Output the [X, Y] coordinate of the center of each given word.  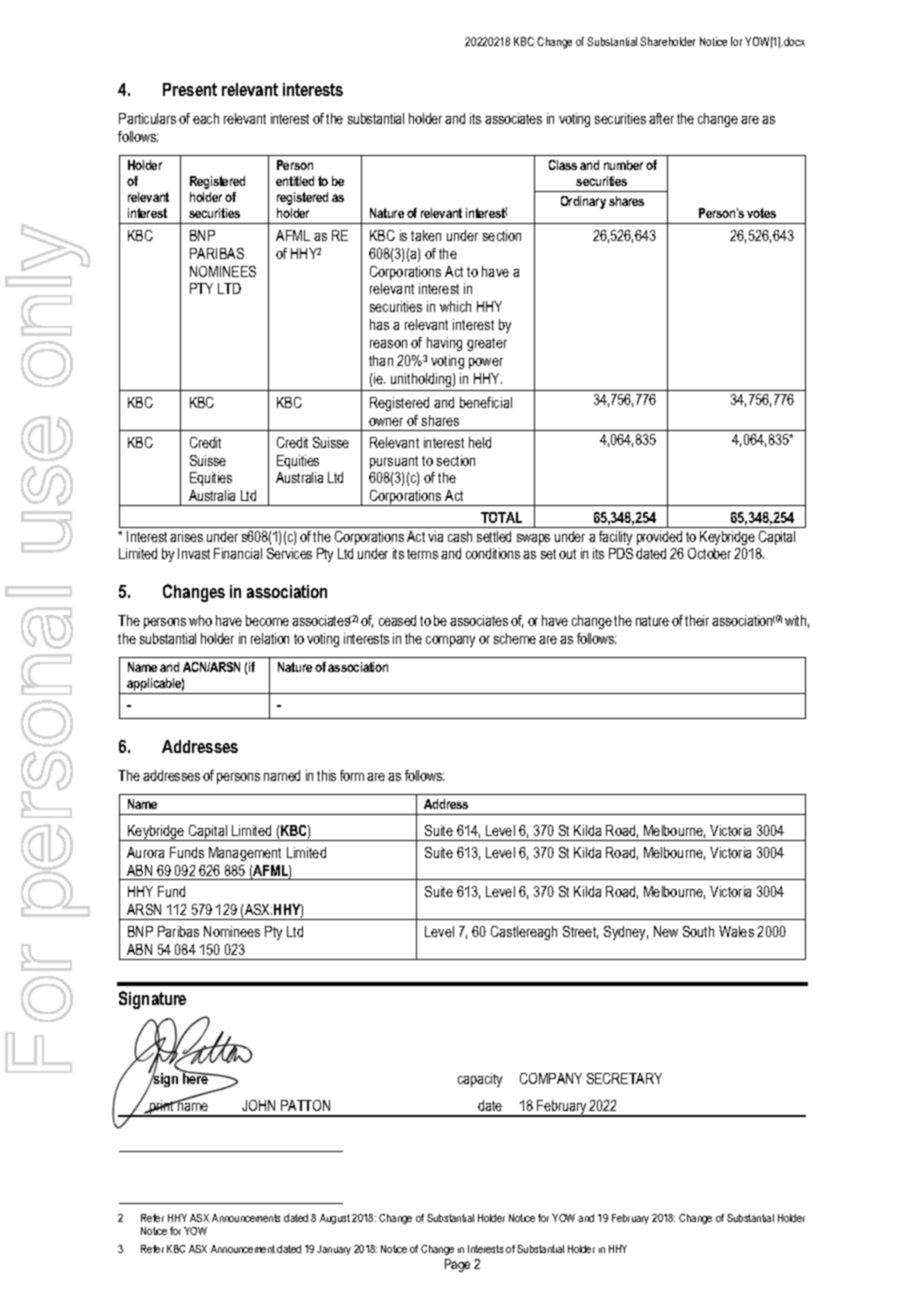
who [200, 620]
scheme [515, 638]
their [697, 620]
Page [457, 1265]
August [335, 1219]
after [661, 118]
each [206, 118]
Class [563, 165]
